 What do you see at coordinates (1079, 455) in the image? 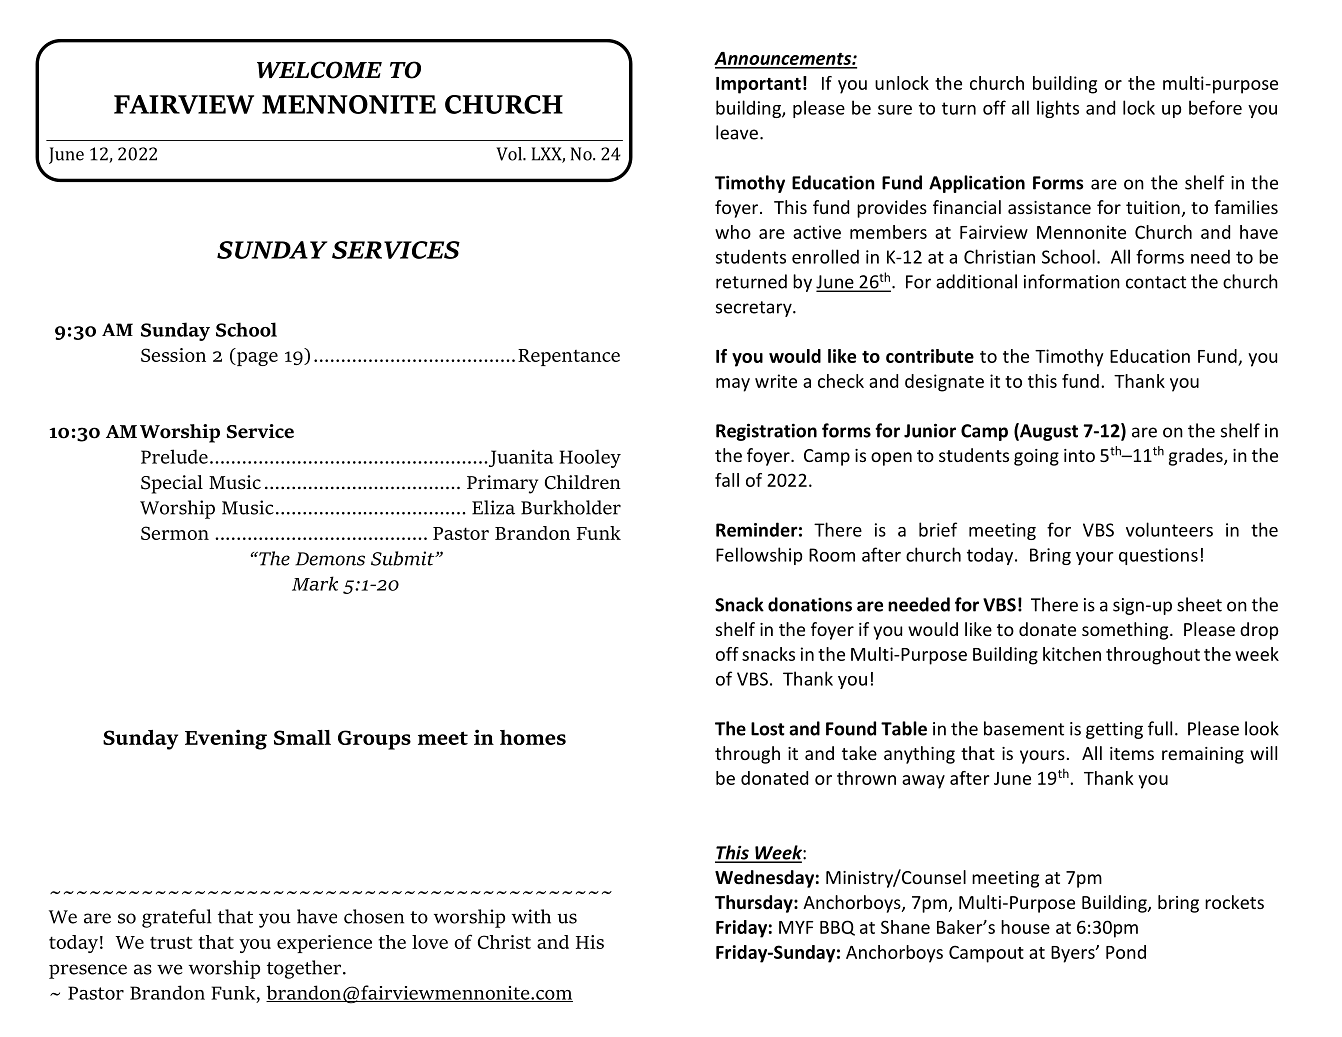
I see `into` at bounding box center [1079, 455].
